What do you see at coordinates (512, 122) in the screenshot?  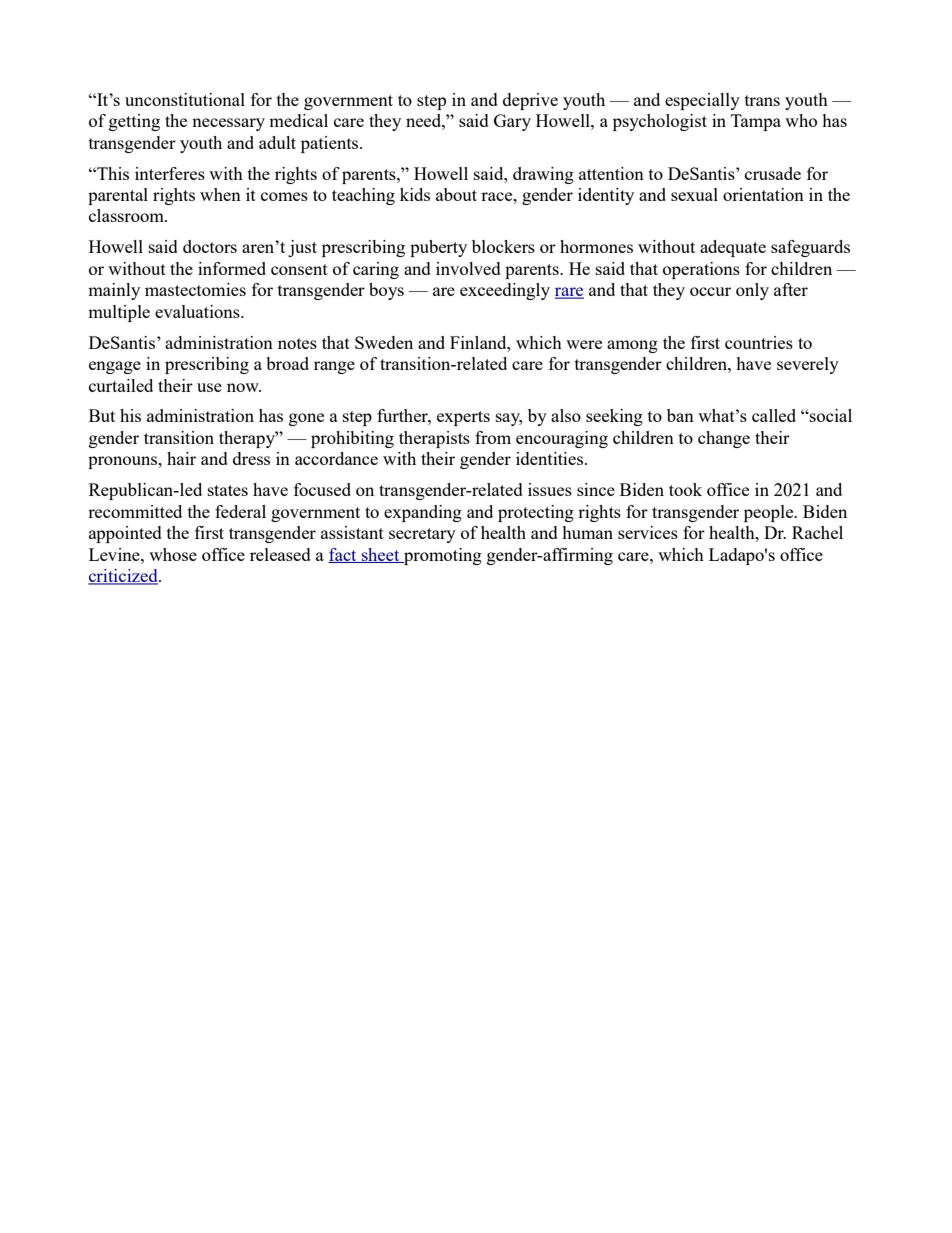 I see `Gary` at bounding box center [512, 122].
